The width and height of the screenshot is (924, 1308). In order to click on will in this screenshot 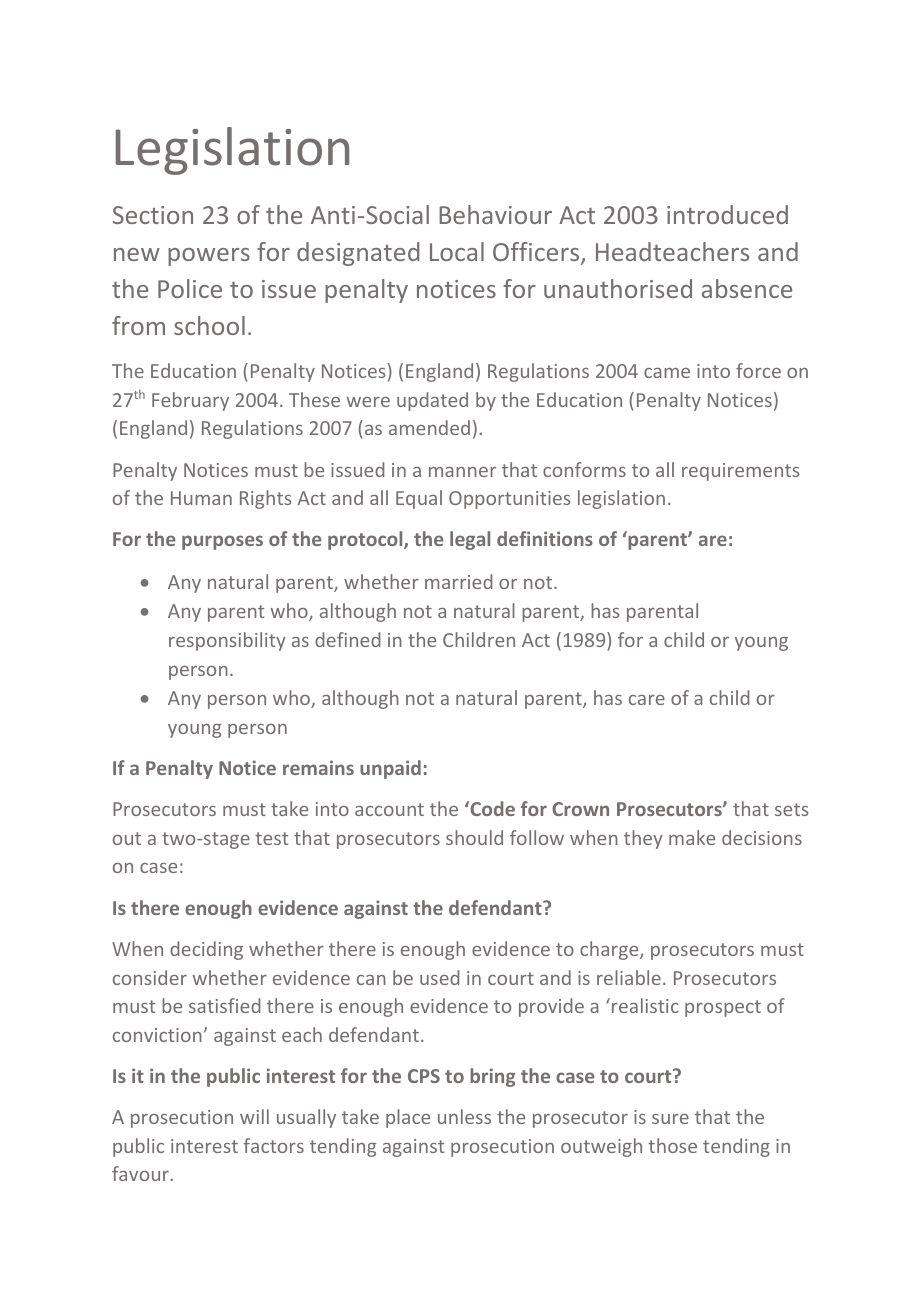, I will do `click(254, 1116)`.
